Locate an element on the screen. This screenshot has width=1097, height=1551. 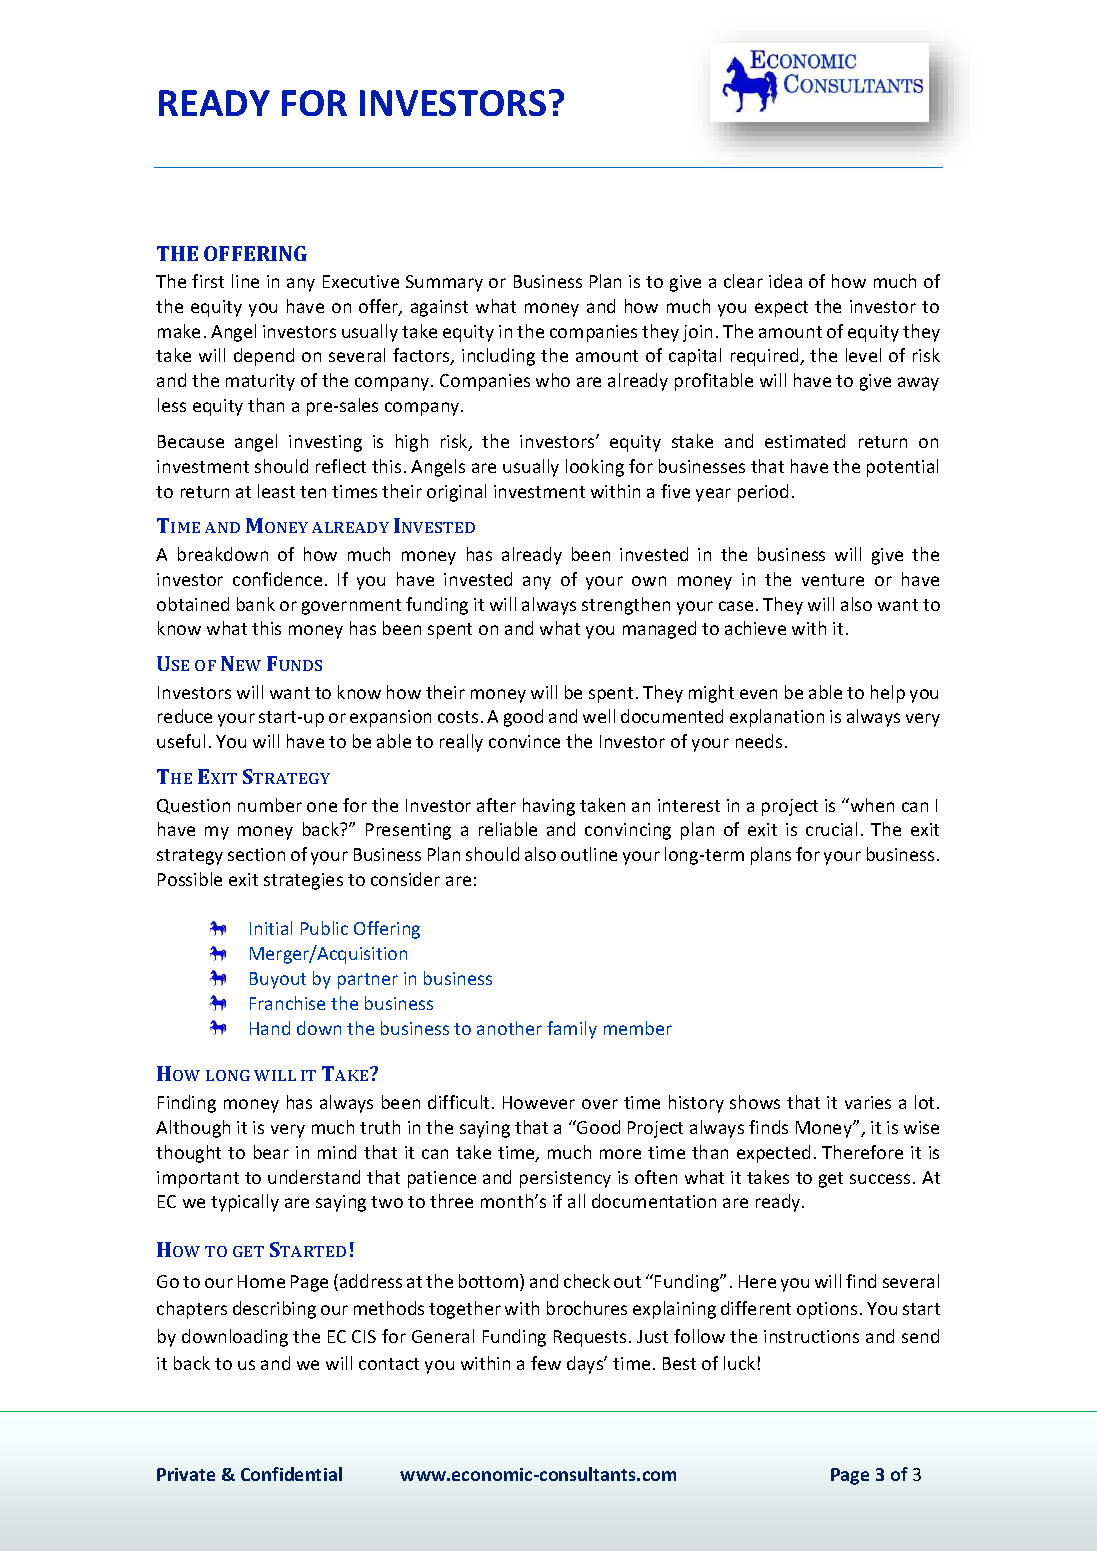
few is located at coordinates (546, 1363).
